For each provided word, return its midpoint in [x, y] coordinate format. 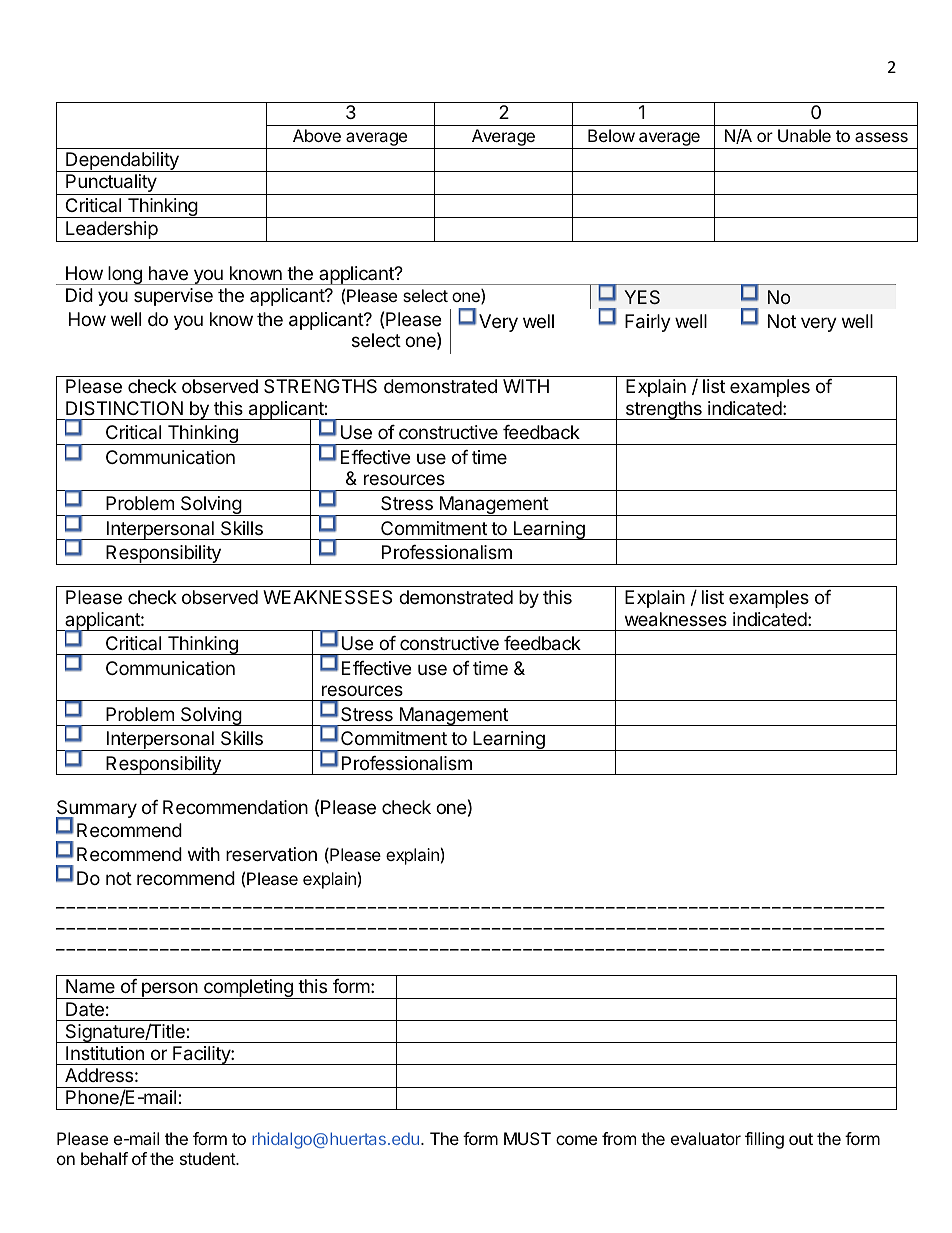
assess [881, 137]
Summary [96, 810]
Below [611, 135]
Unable [804, 135]
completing [248, 989]
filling [764, 1140]
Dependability [122, 162]
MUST [527, 1138]
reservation [271, 854]
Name [90, 986]
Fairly [648, 323]
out [801, 1139]
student [208, 1158]
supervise [173, 297]
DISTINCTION [124, 408]
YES [642, 297]
